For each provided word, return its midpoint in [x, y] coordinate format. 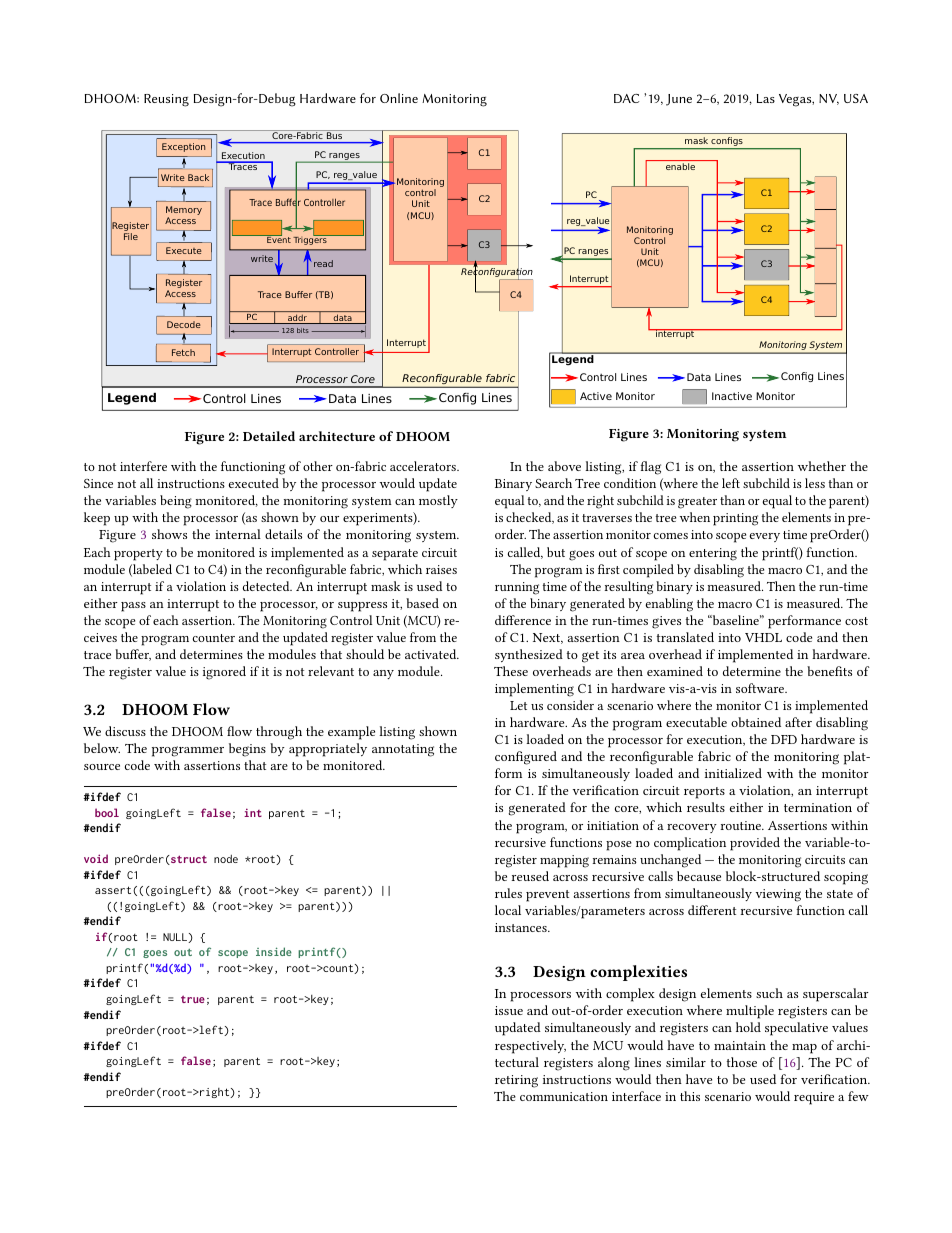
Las [766, 98]
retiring [516, 1081]
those [742, 1062]
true [193, 999]
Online [399, 98]
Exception [183, 147]
